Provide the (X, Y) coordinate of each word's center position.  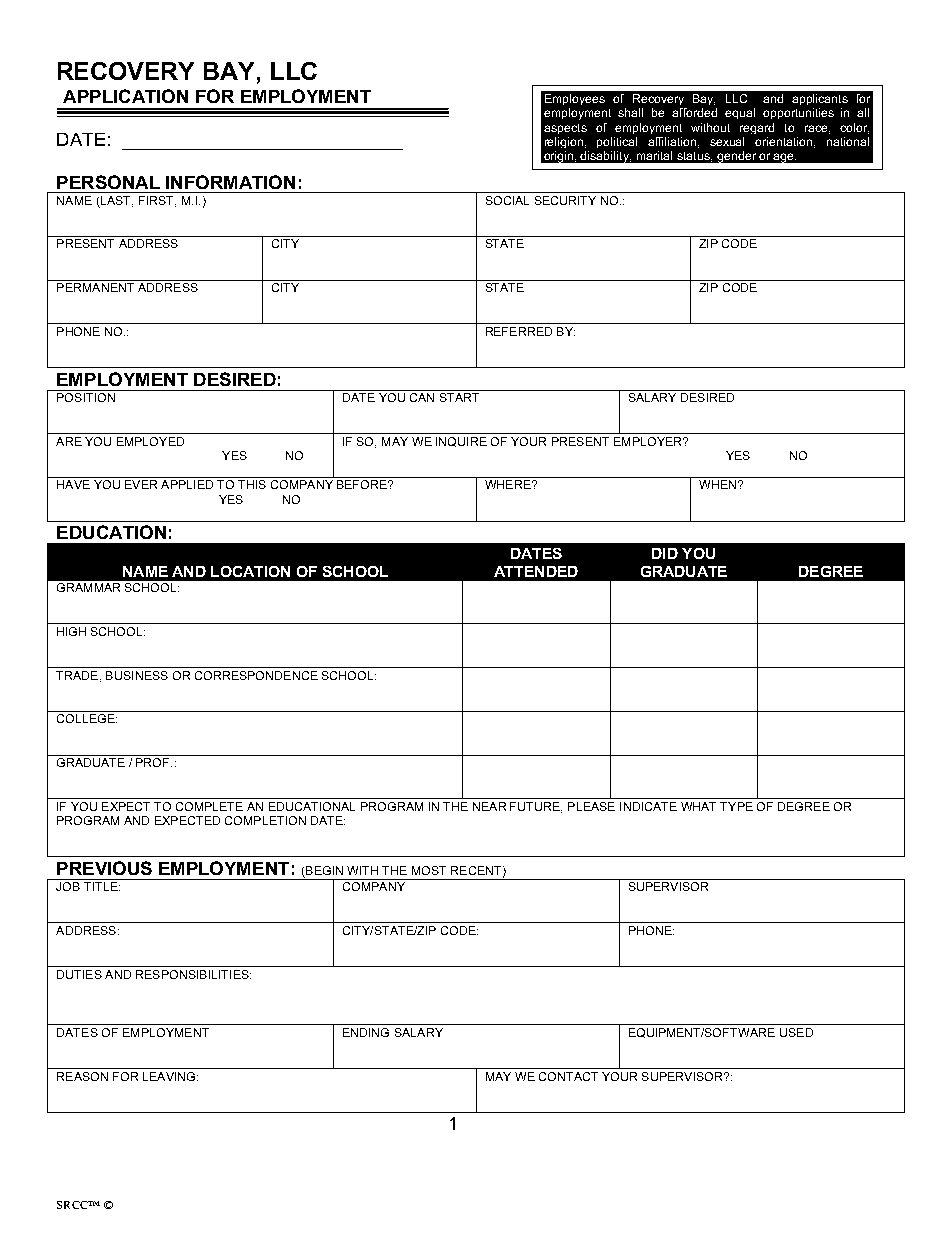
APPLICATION (125, 96)
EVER (141, 484)
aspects (565, 129)
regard (757, 128)
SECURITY (565, 200)
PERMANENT (95, 287)
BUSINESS (137, 675)
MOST (429, 870)
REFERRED (519, 331)
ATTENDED (536, 571)
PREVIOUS (104, 868)
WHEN (717, 484)
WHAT (698, 806)
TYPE (736, 806)
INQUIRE (461, 442)
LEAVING (170, 1076)
